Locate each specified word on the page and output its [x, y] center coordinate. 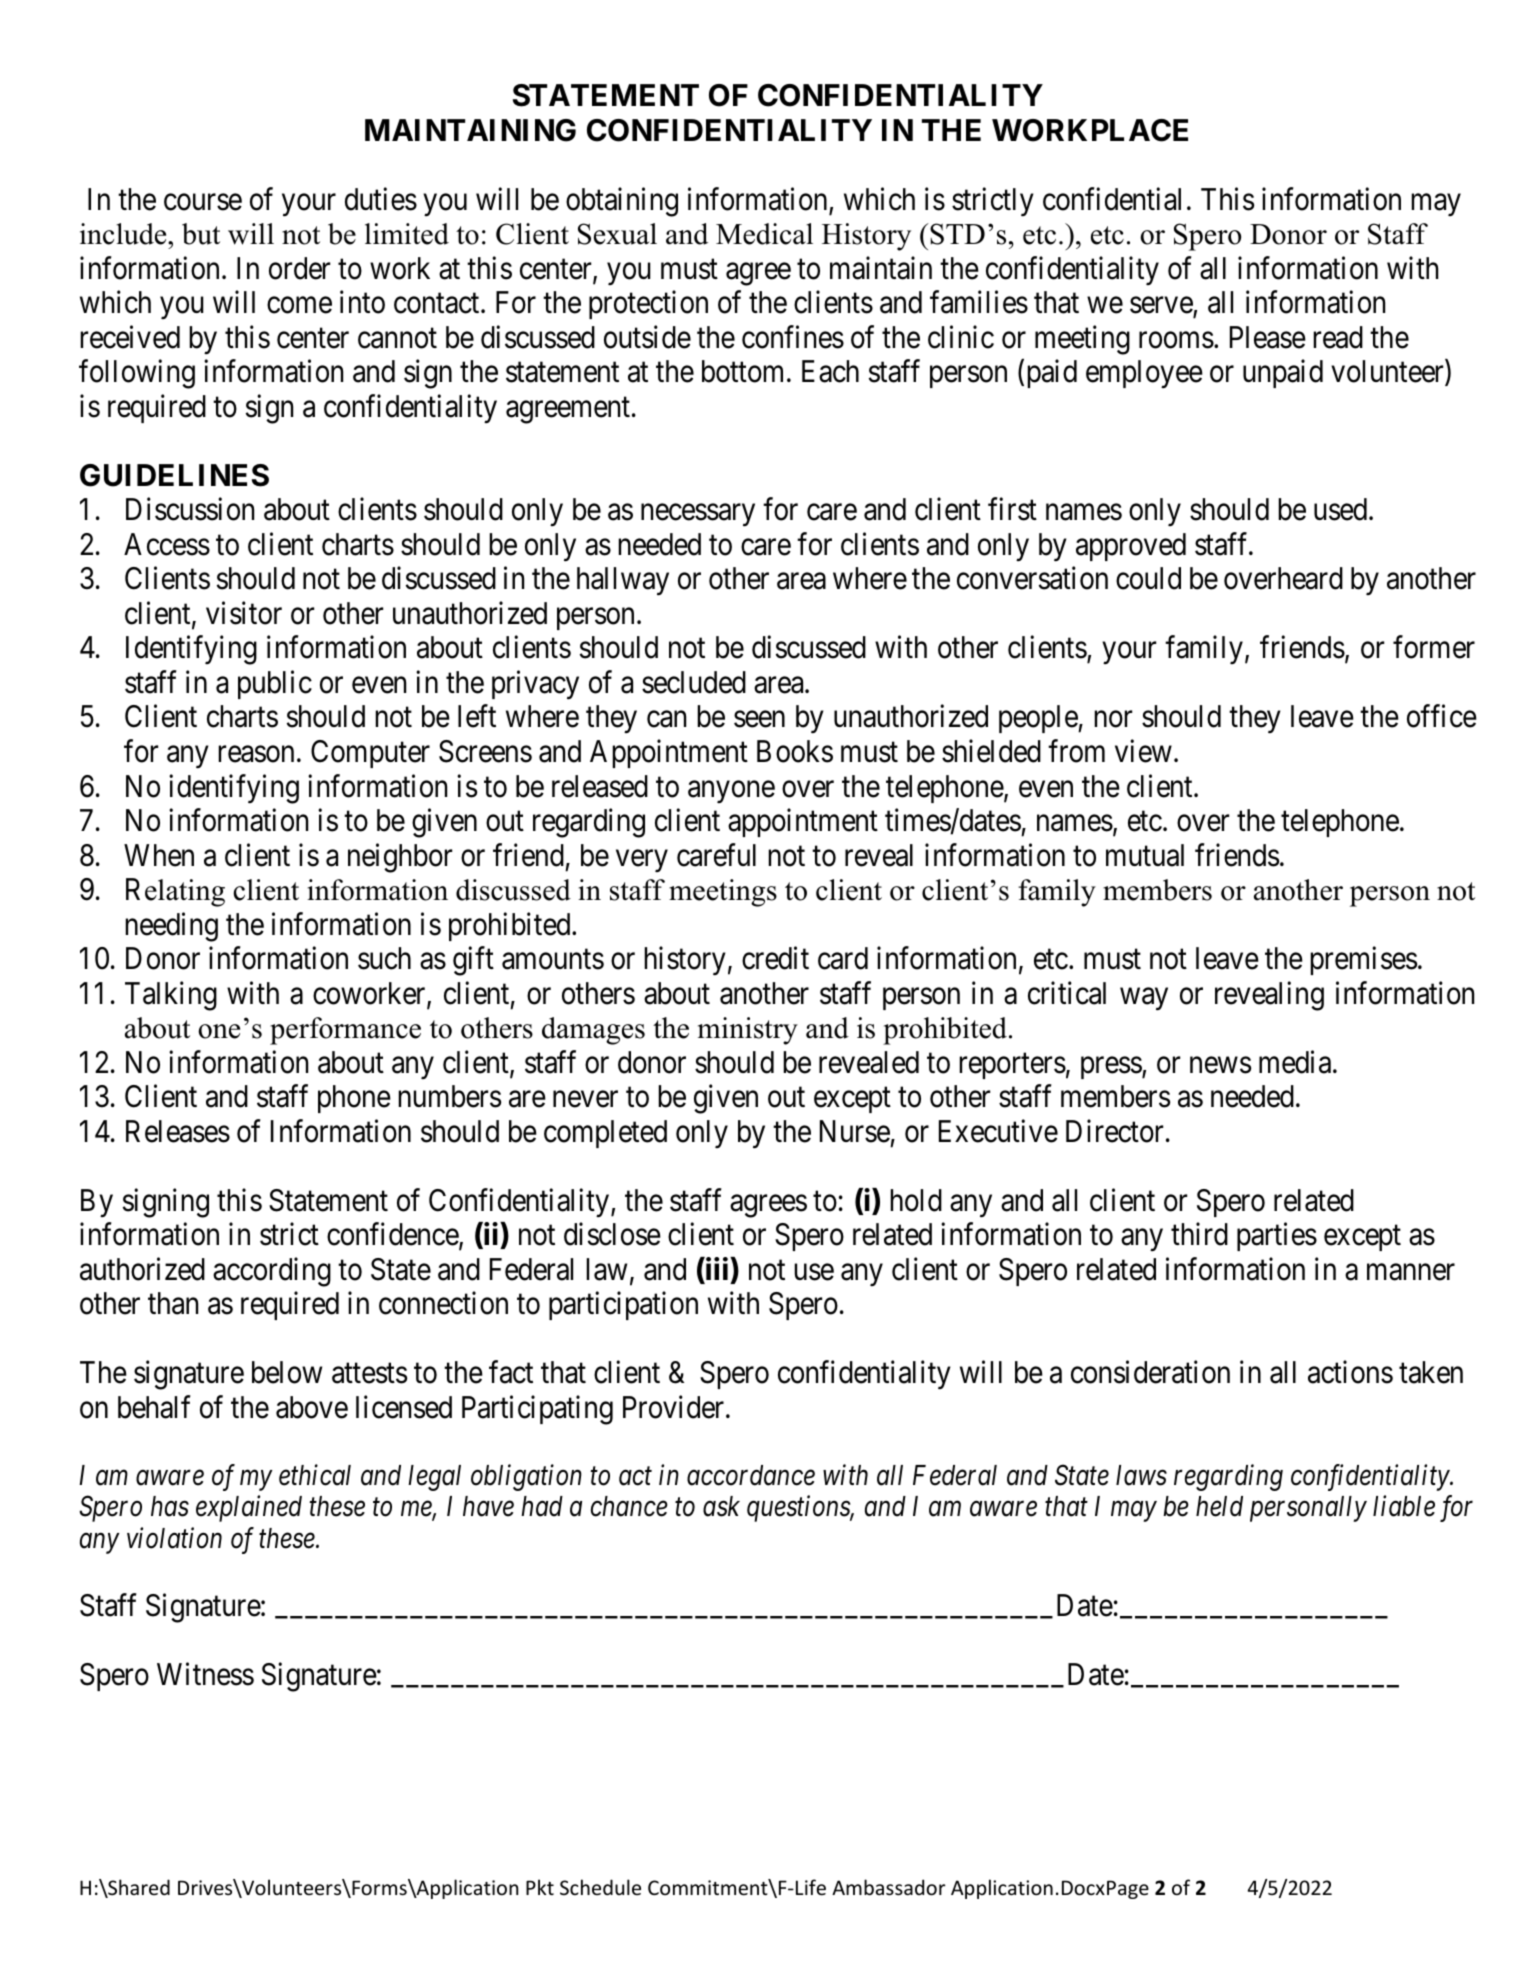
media [1296, 1062]
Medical [764, 234]
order [299, 268]
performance [345, 1031]
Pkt [540, 1887]
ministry [748, 1031]
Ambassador [889, 1887]
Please [1268, 337]
